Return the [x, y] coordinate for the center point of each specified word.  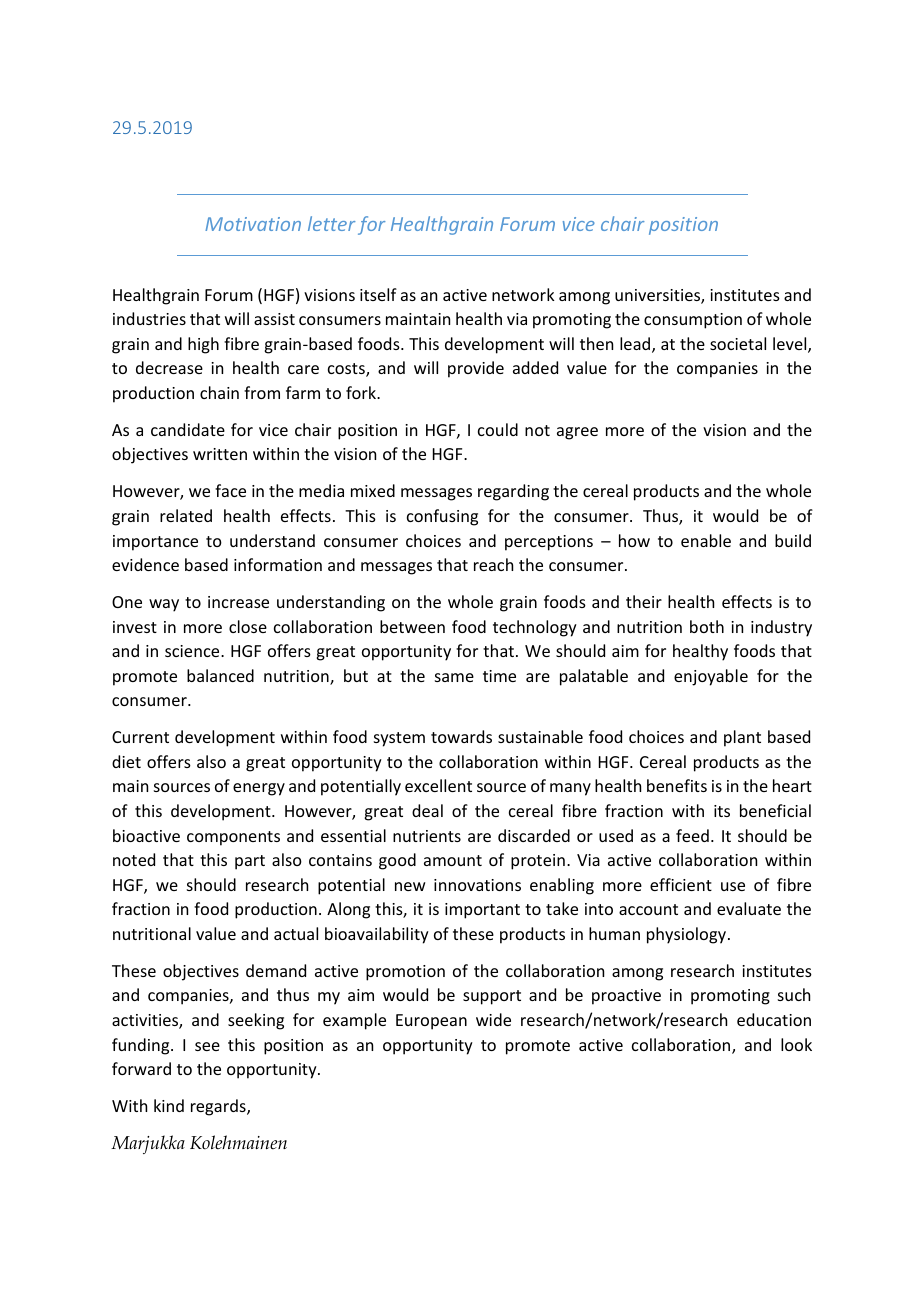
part [250, 862]
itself [378, 294]
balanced [220, 675]
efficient [681, 884]
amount [453, 860]
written [220, 454]
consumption [693, 321]
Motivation [253, 224]
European [431, 1022]
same [454, 677]
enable [706, 540]
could [498, 429]
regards [219, 1107]
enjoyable [711, 677]
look [796, 1044]
